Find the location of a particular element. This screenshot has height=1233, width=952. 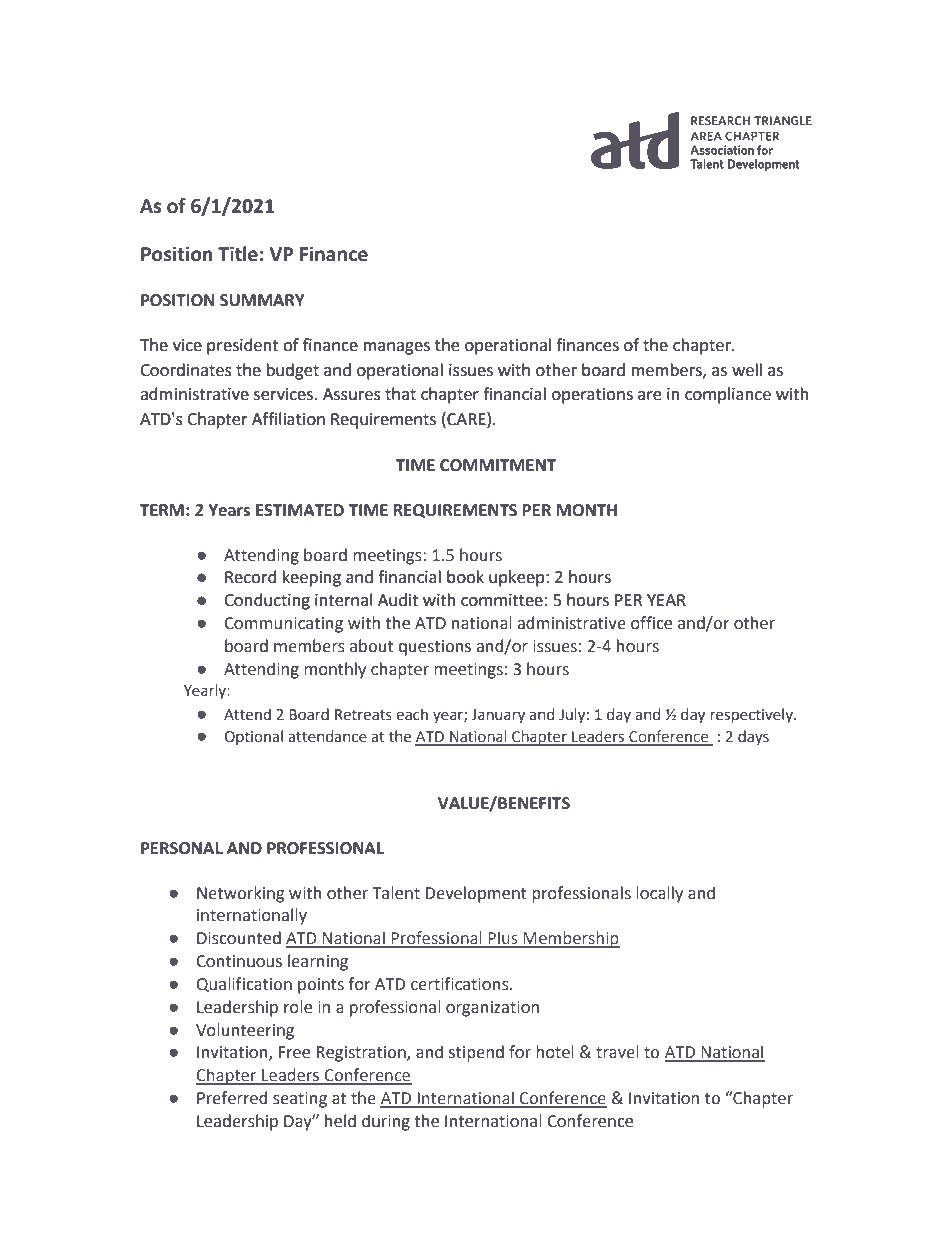

respectively is located at coordinates (753, 715).
